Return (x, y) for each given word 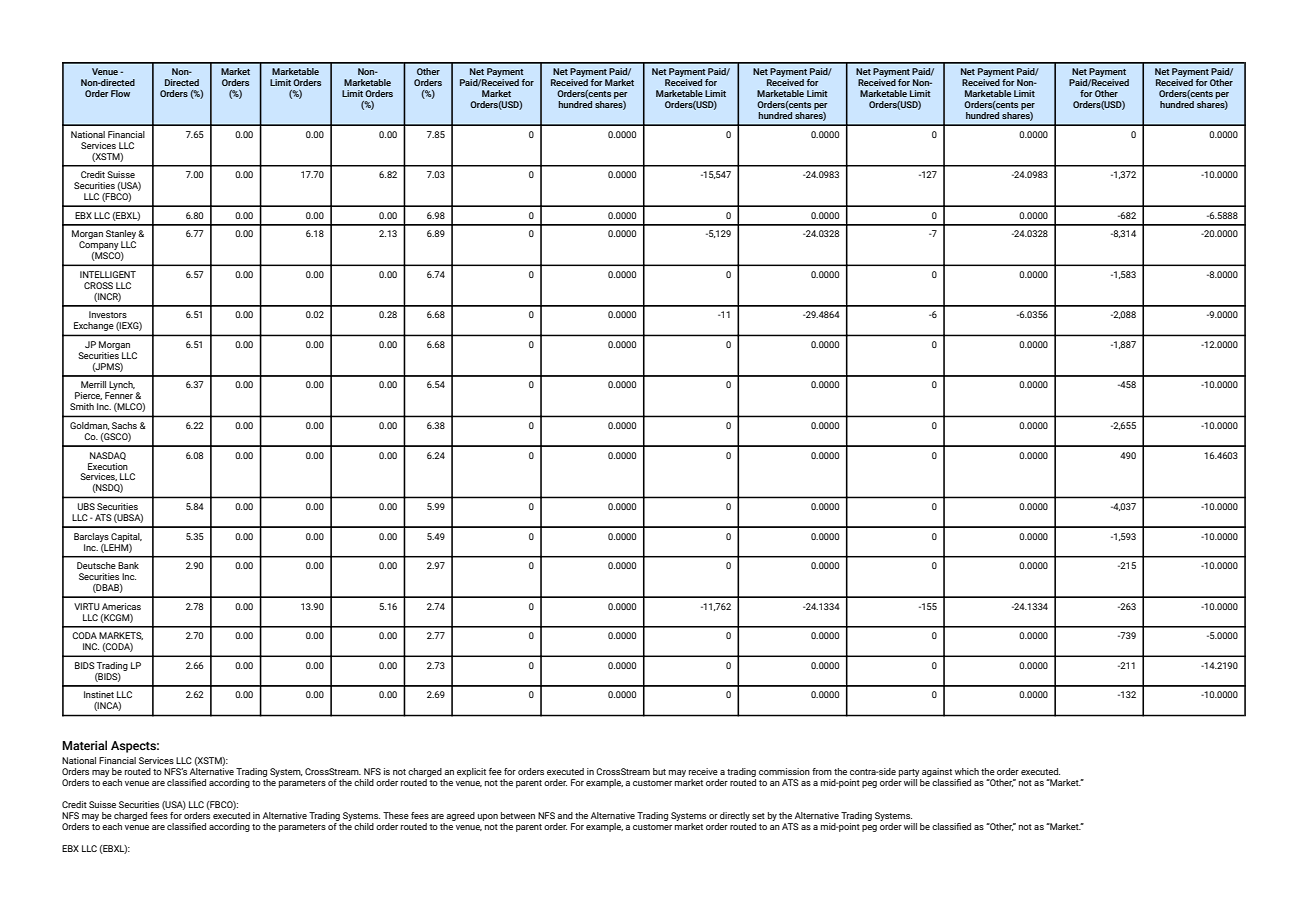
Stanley (121, 236)
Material (84, 745)
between (518, 815)
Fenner (119, 395)
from (822, 771)
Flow (120, 93)
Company (99, 247)
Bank (128, 565)
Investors (108, 314)
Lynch (121, 387)
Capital (126, 537)
